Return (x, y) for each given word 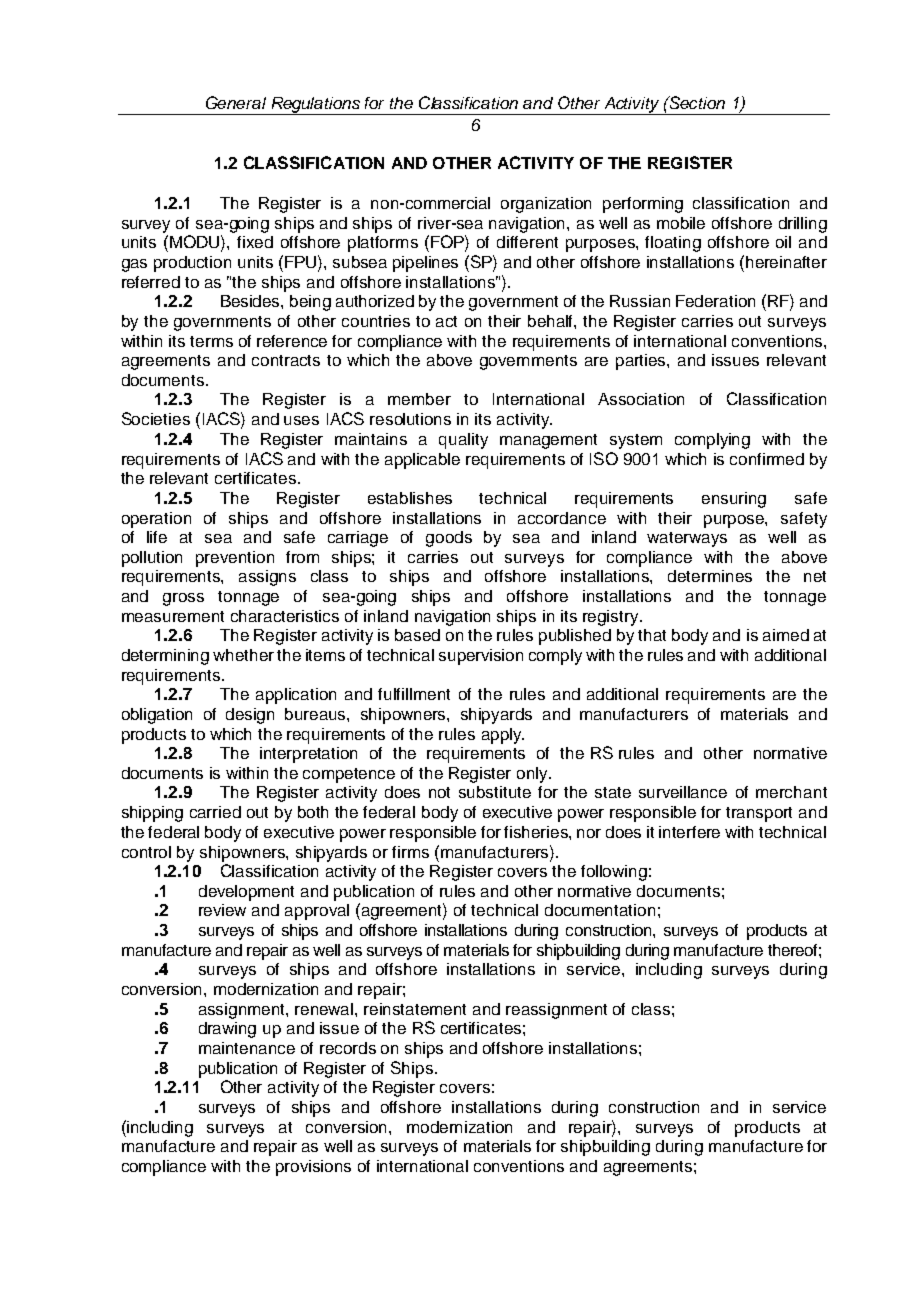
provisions (313, 1168)
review (222, 910)
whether (243, 655)
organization (546, 205)
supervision (481, 657)
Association (641, 399)
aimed (786, 635)
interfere (689, 832)
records (348, 1048)
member (419, 399)
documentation (600, 910)
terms (211, 341)
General (236, 102)
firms (410, 852)
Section (696, 102)
